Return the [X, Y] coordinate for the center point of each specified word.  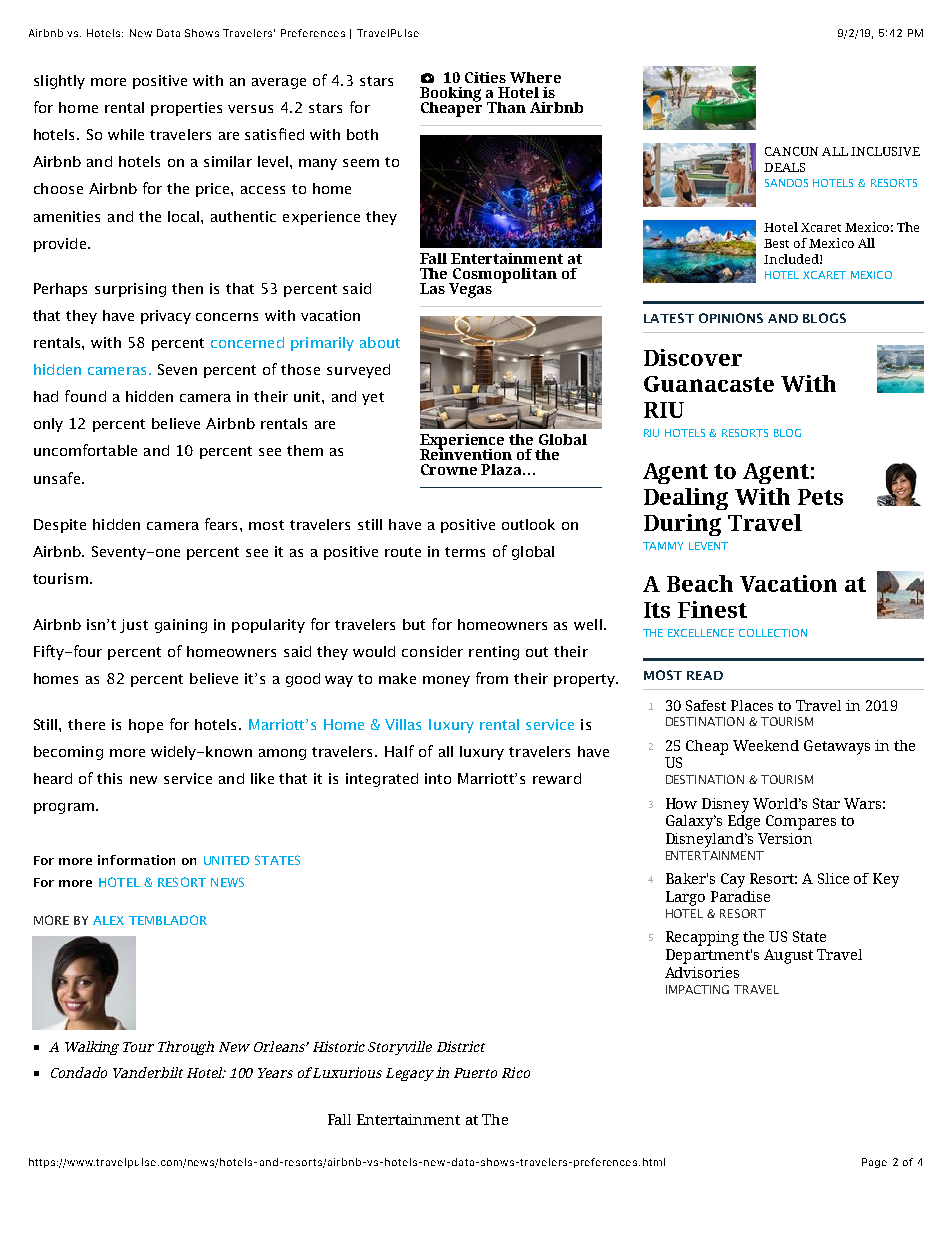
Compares [801, 822]
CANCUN [791, 151]
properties [186, 109]
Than [506, 107]
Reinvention [466, 453]
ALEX [108, 920]
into [438, 778]
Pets [820, 497]
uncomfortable [85, 450]
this [109, 778]
